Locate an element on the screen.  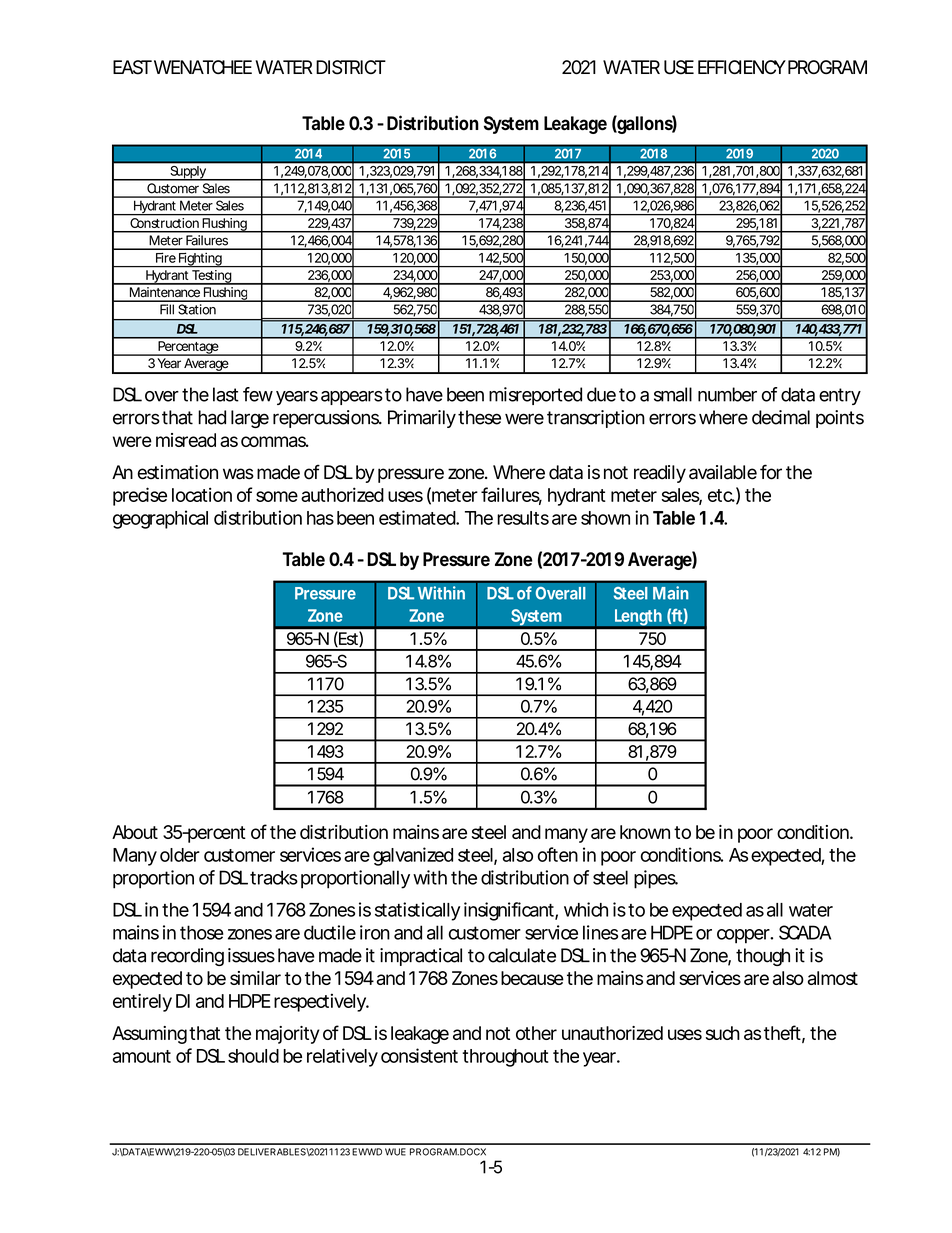
Testing is located at coordinates (212, 277).
